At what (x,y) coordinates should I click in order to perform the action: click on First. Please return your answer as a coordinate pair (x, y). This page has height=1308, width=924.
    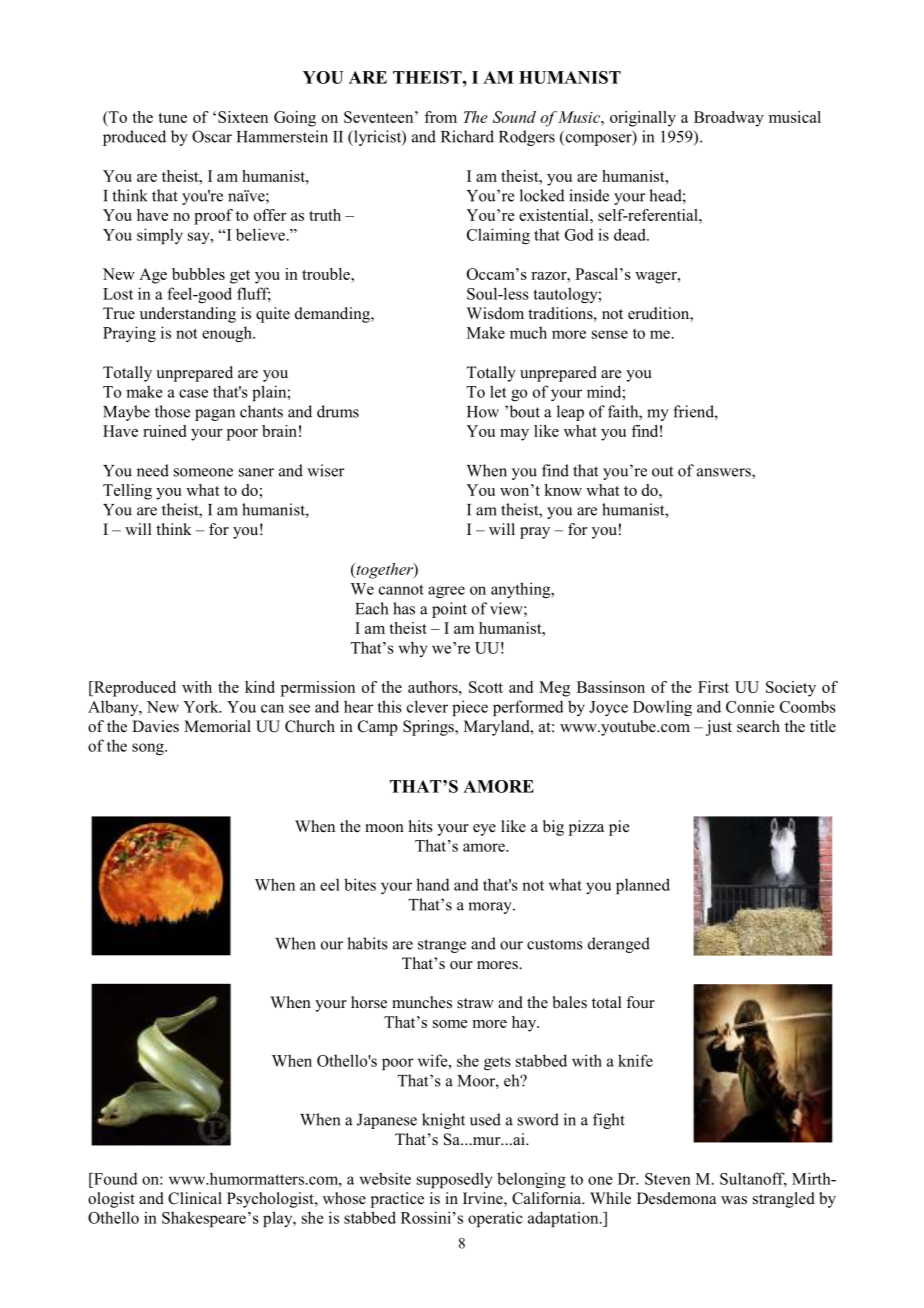
    Looking at the image, I should click on (713, 687).
